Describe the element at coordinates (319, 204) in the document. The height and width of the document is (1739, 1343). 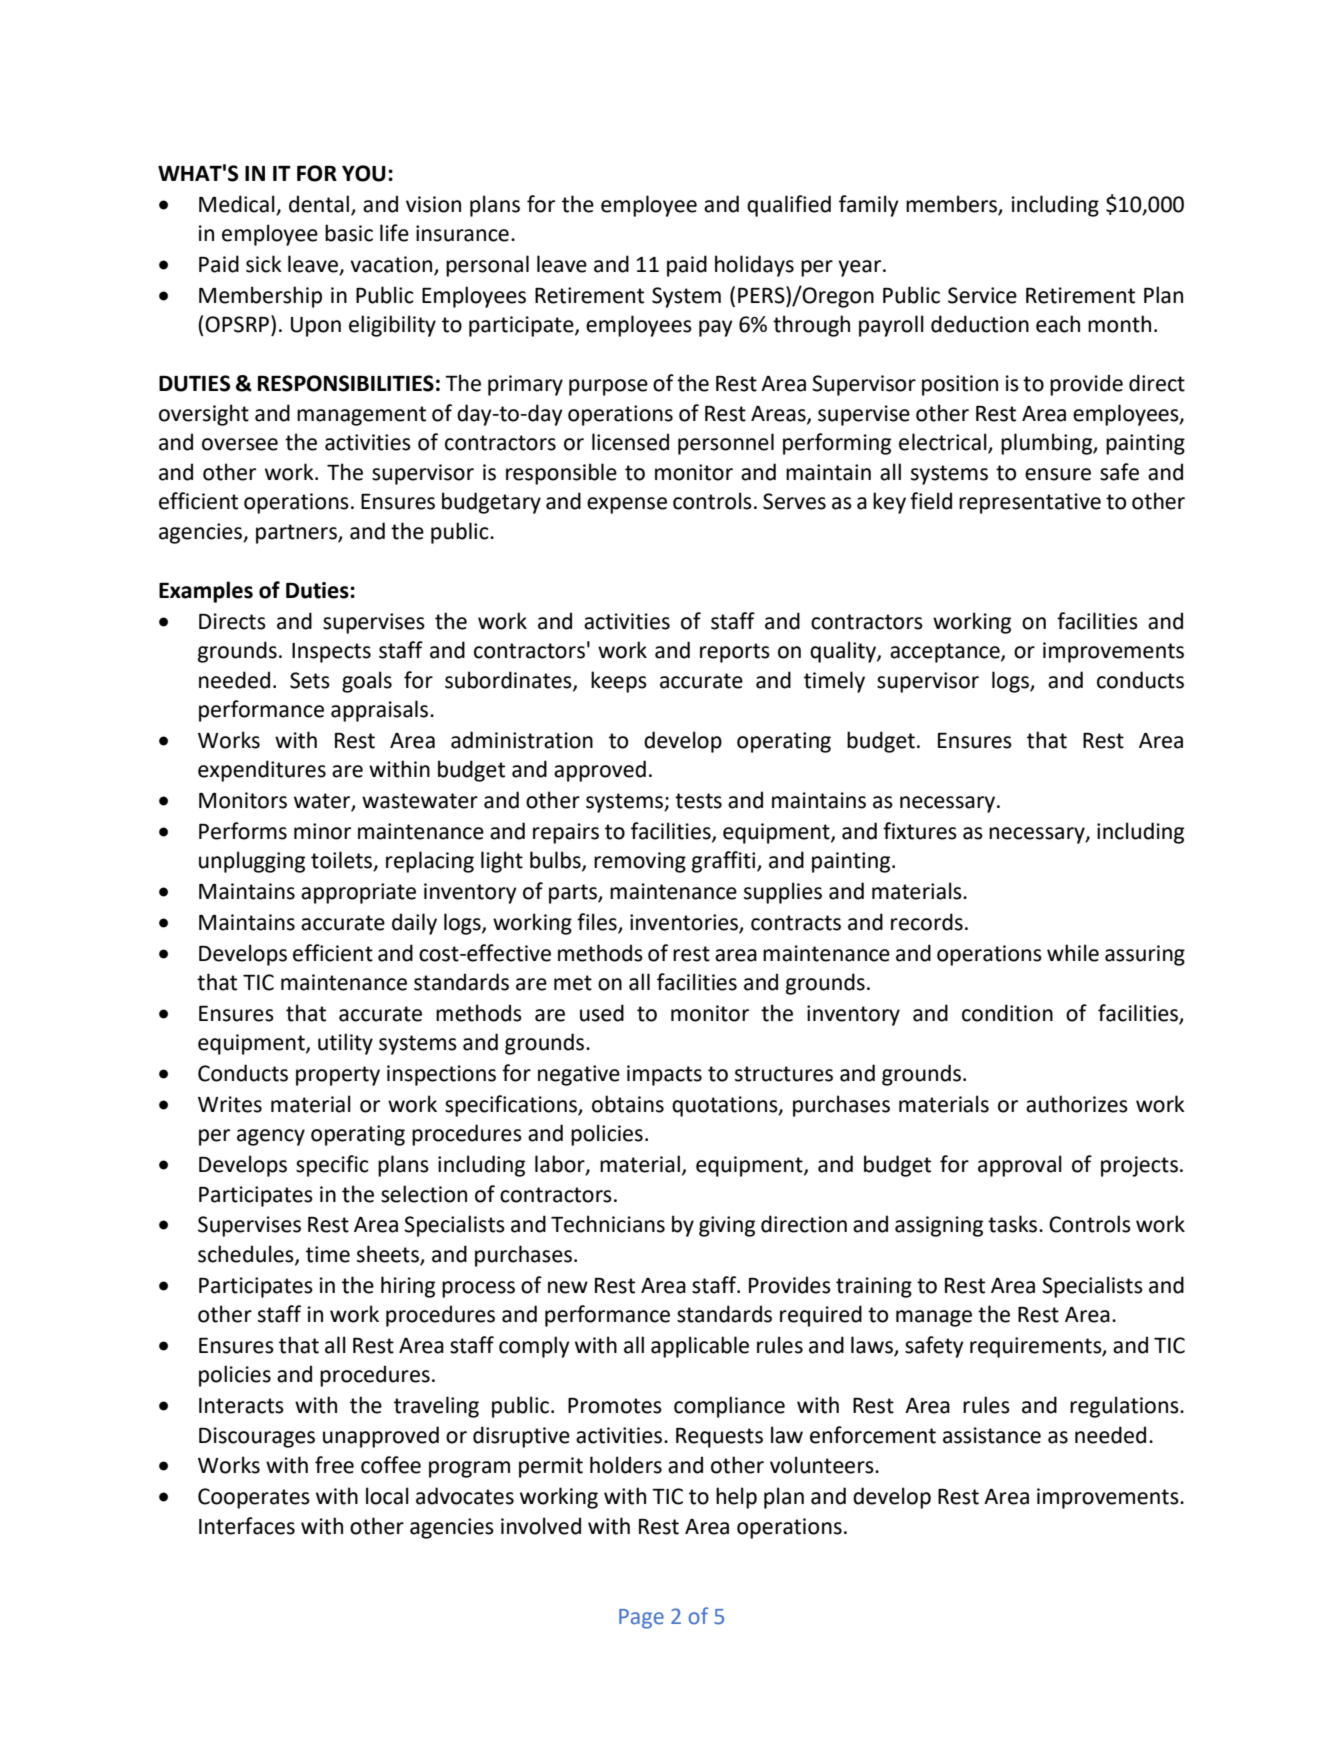
I see `dental` at that location.
